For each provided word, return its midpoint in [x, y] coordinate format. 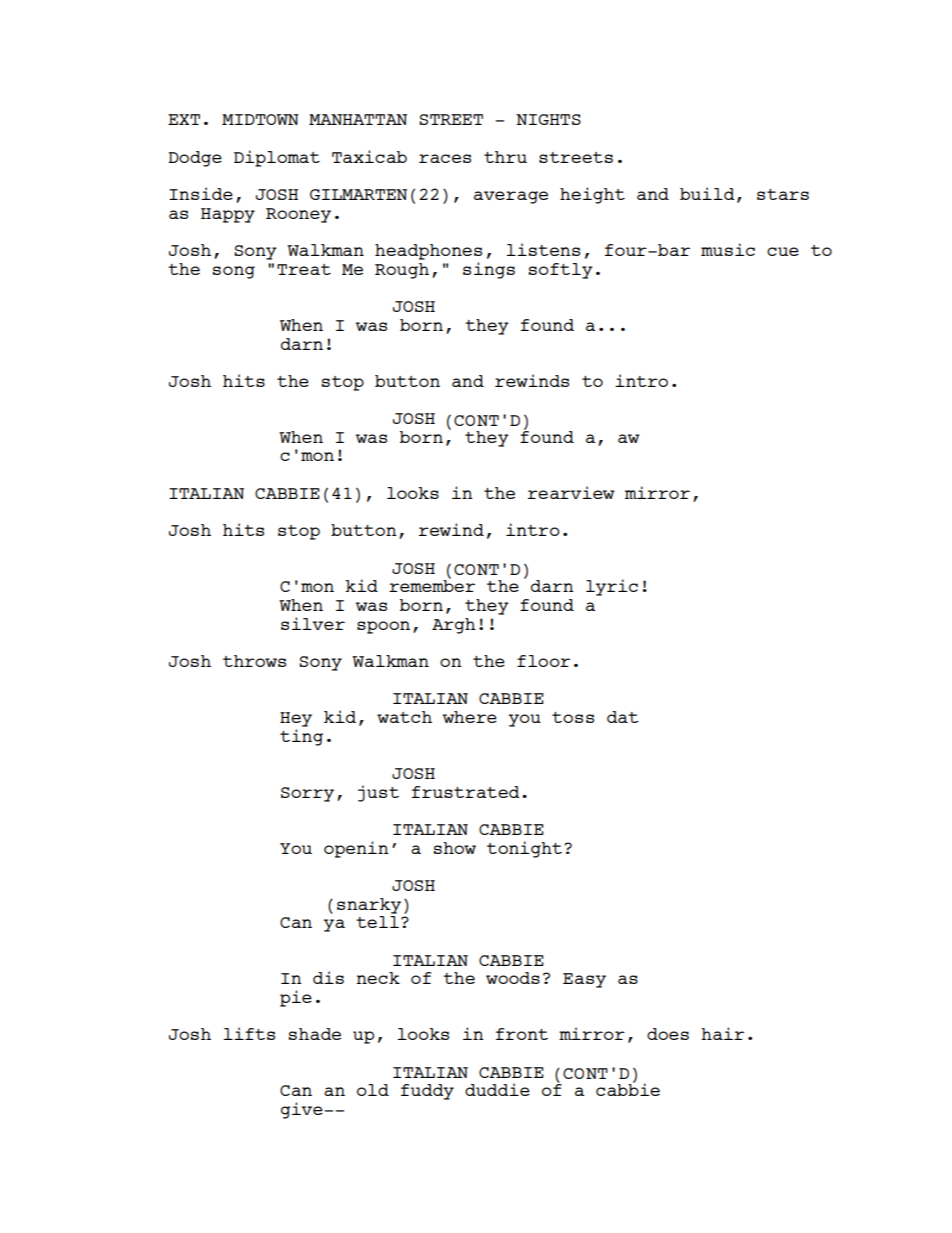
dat [623, 717]
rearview [571, 492]
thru [505, 157]
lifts [249, 1033]
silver [313, 623]
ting [301, 736]
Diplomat [277, 158]
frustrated [465, 792]
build [707, 193]
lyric [612, 587]
